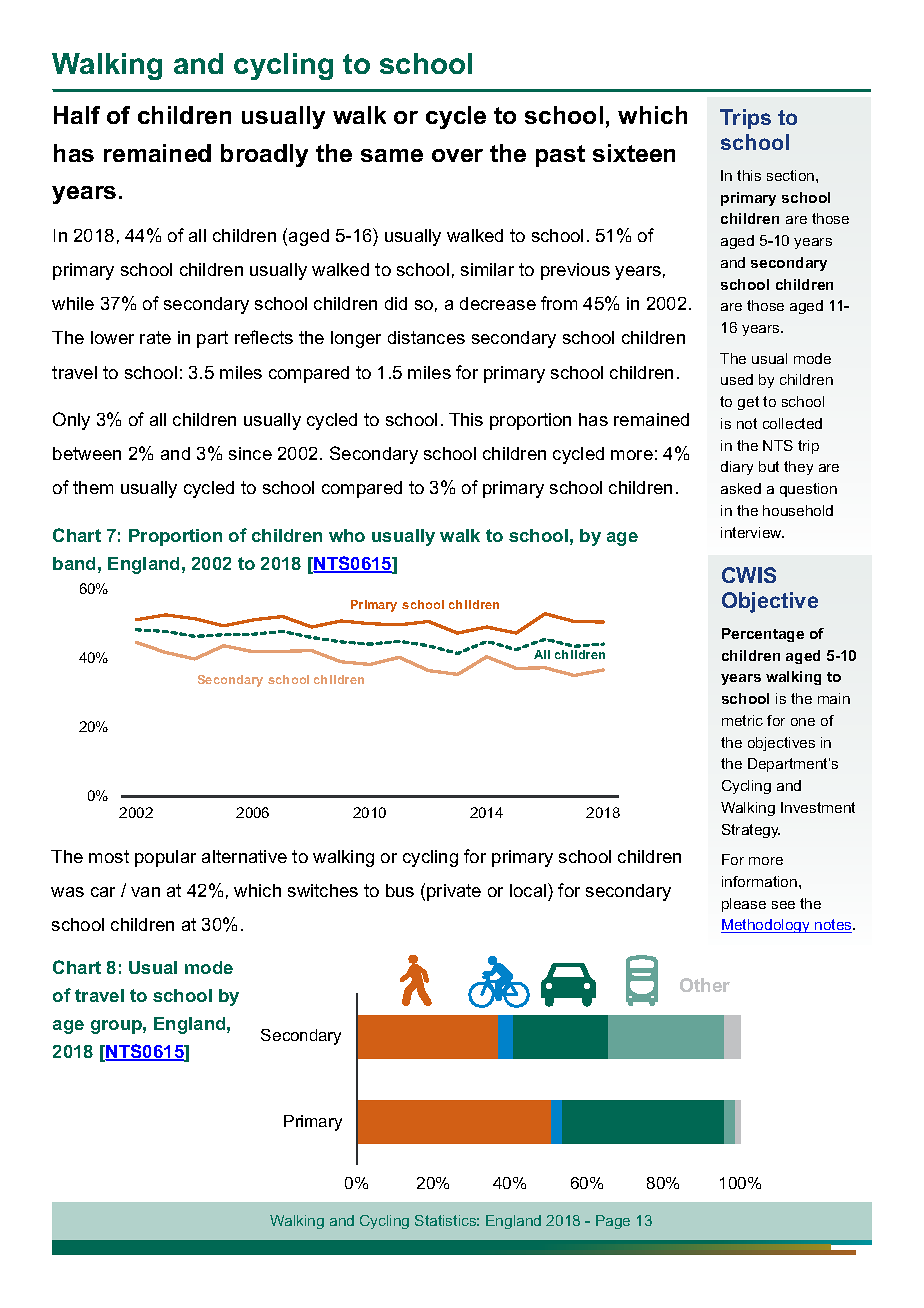  Describe the element at coordinates (759, 881) in the image. I see `information` at that location.
